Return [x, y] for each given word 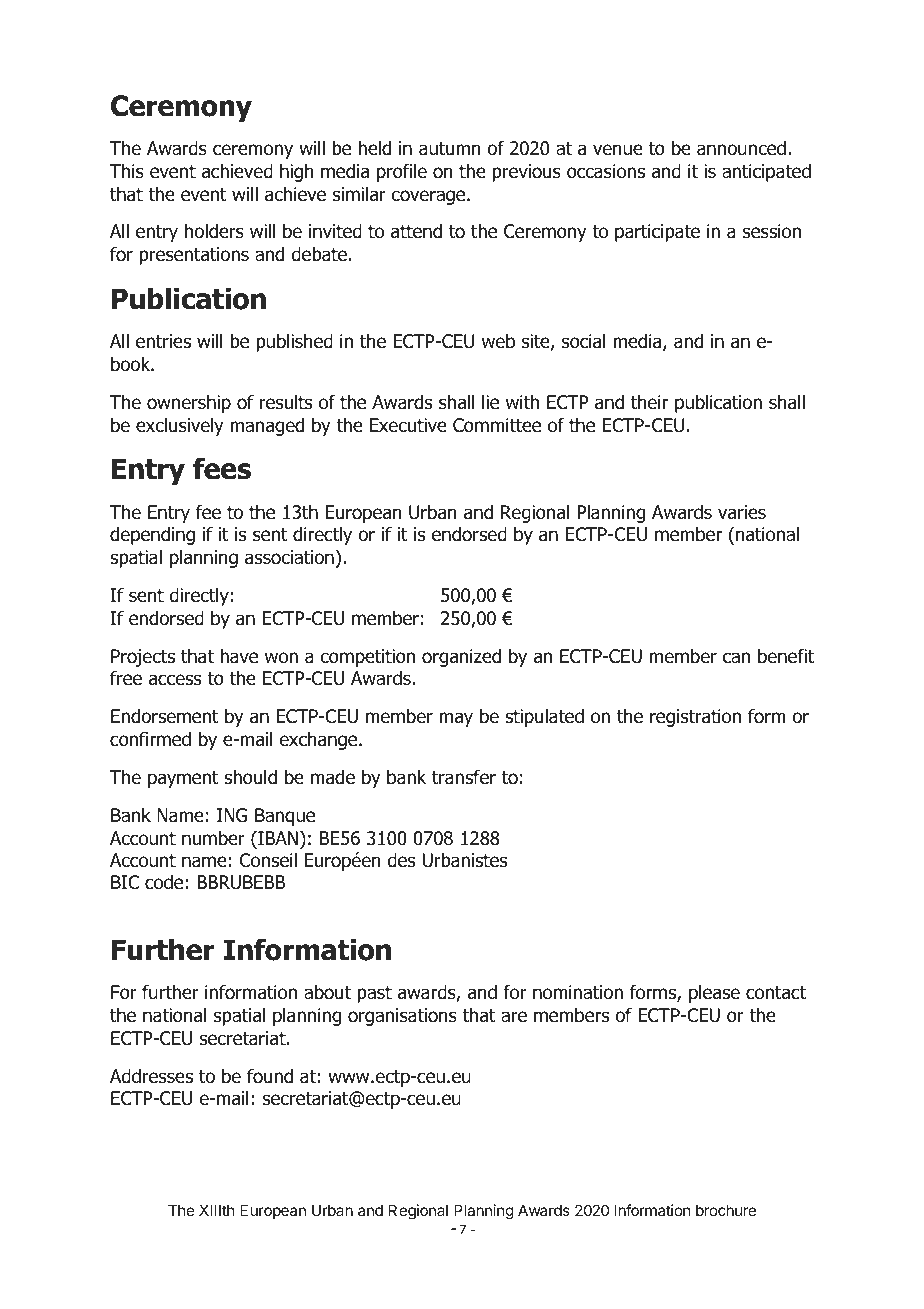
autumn [450, 149]
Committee [497, 425]
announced [741, 148]
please [714, 994]
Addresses [151, 1076]
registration [695, 718]
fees [222, 468]
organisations [402, 1017]
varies [742, 512]
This [127, 171]
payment [183, 779]
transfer [464, 777]
